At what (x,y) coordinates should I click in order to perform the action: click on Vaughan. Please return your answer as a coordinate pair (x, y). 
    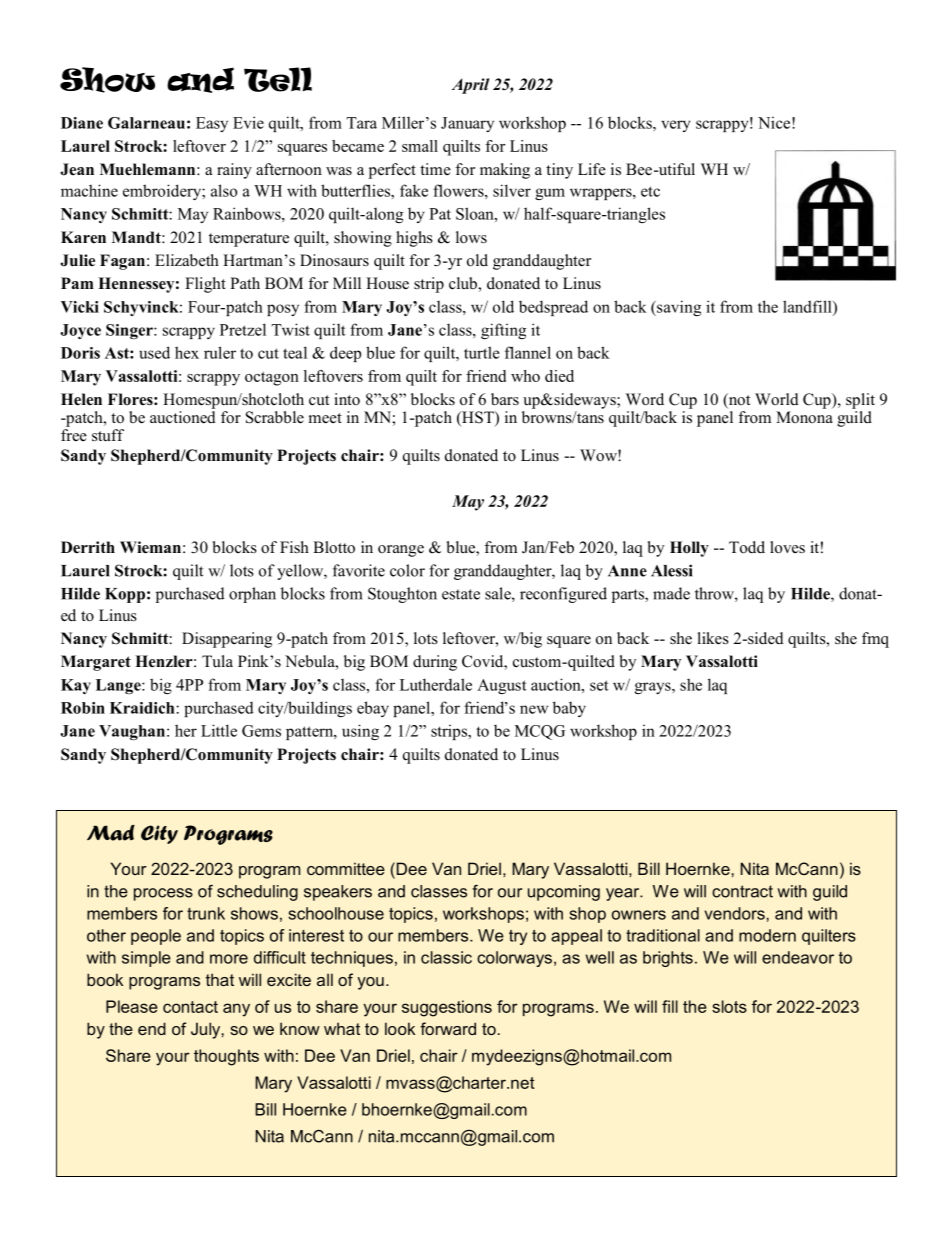
    Looking at the image, I should click on (133, 732).
